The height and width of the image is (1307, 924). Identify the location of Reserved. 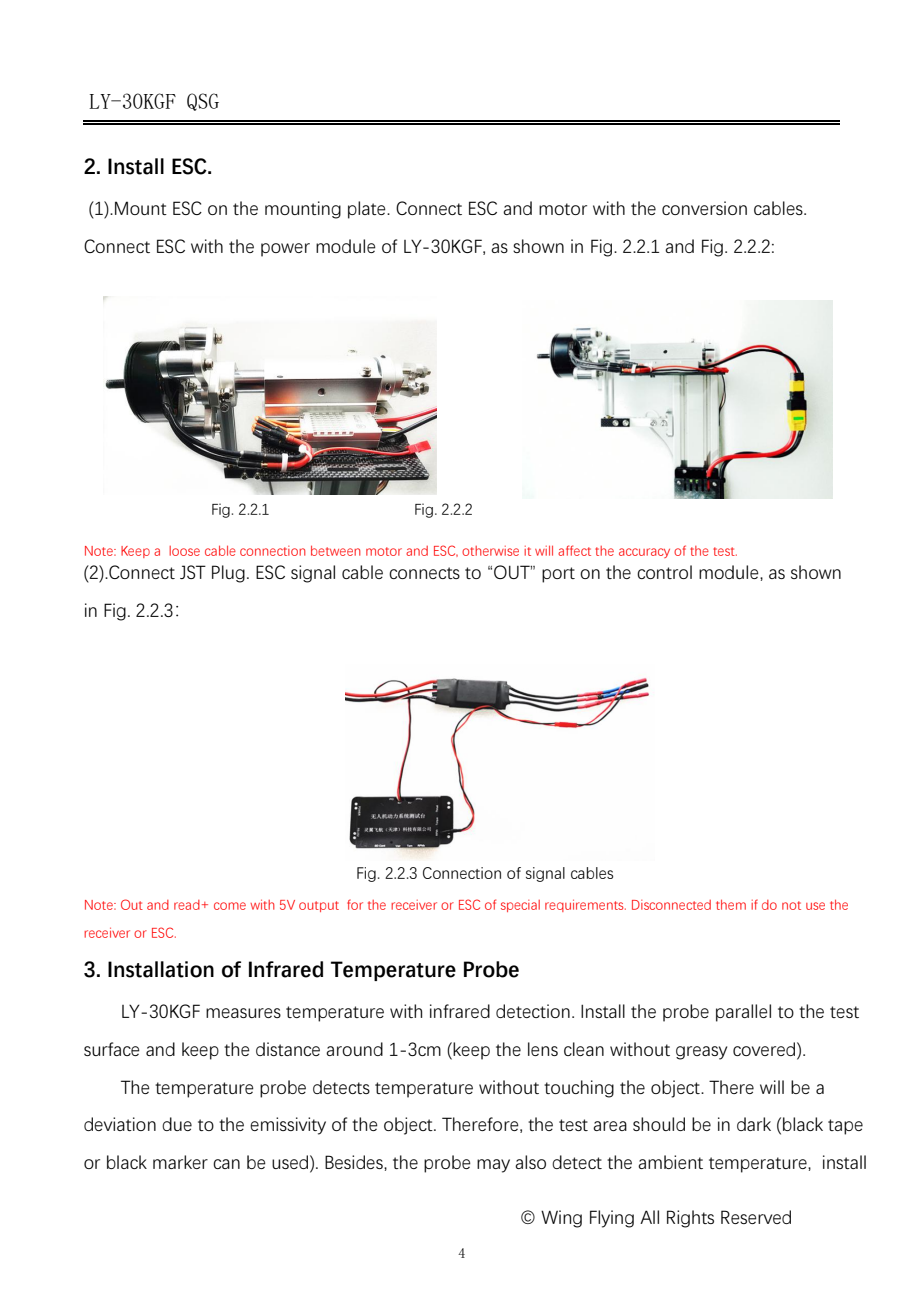
(756, 1217).
